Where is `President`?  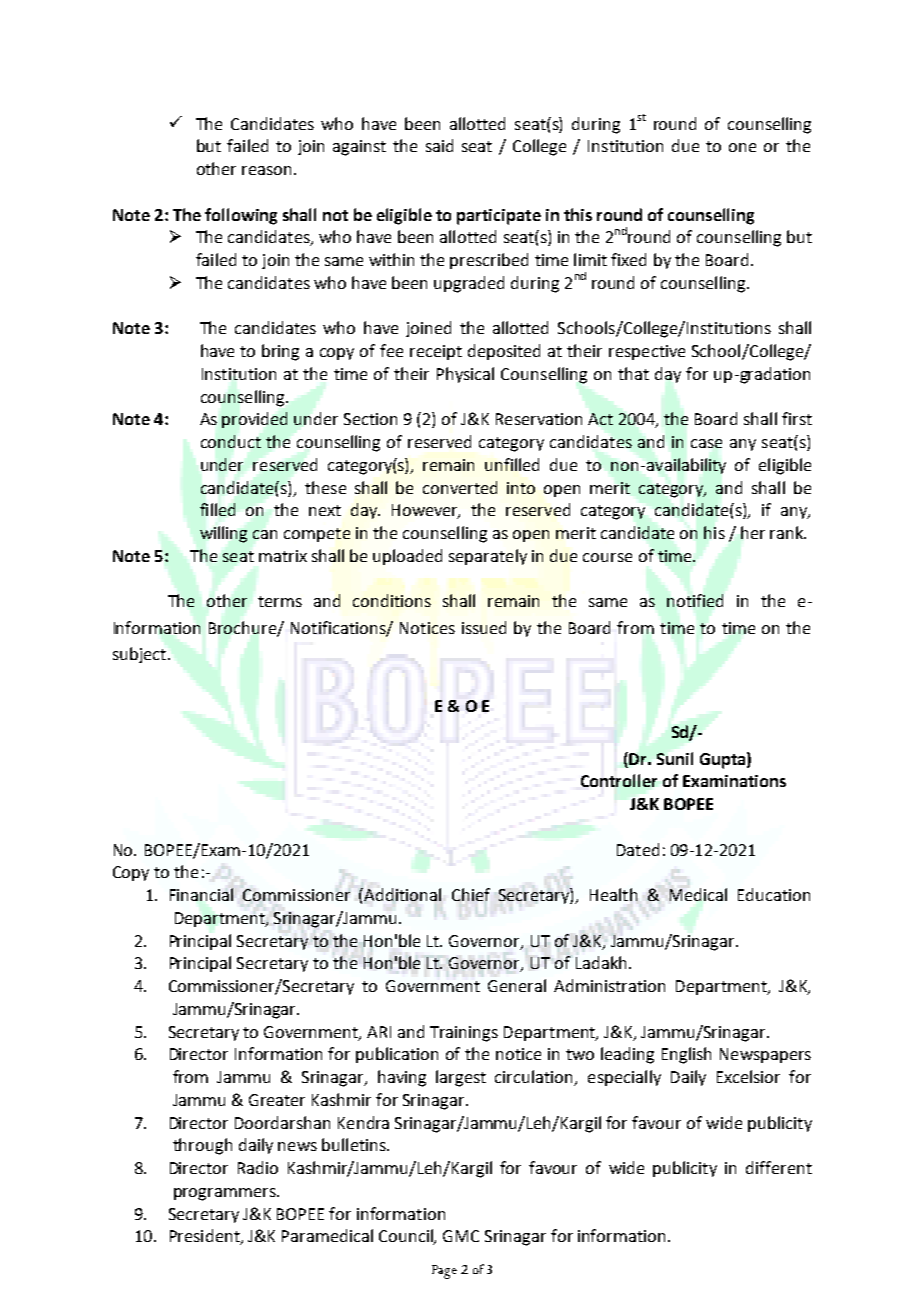
President is located at coordinates (206, 1237).
